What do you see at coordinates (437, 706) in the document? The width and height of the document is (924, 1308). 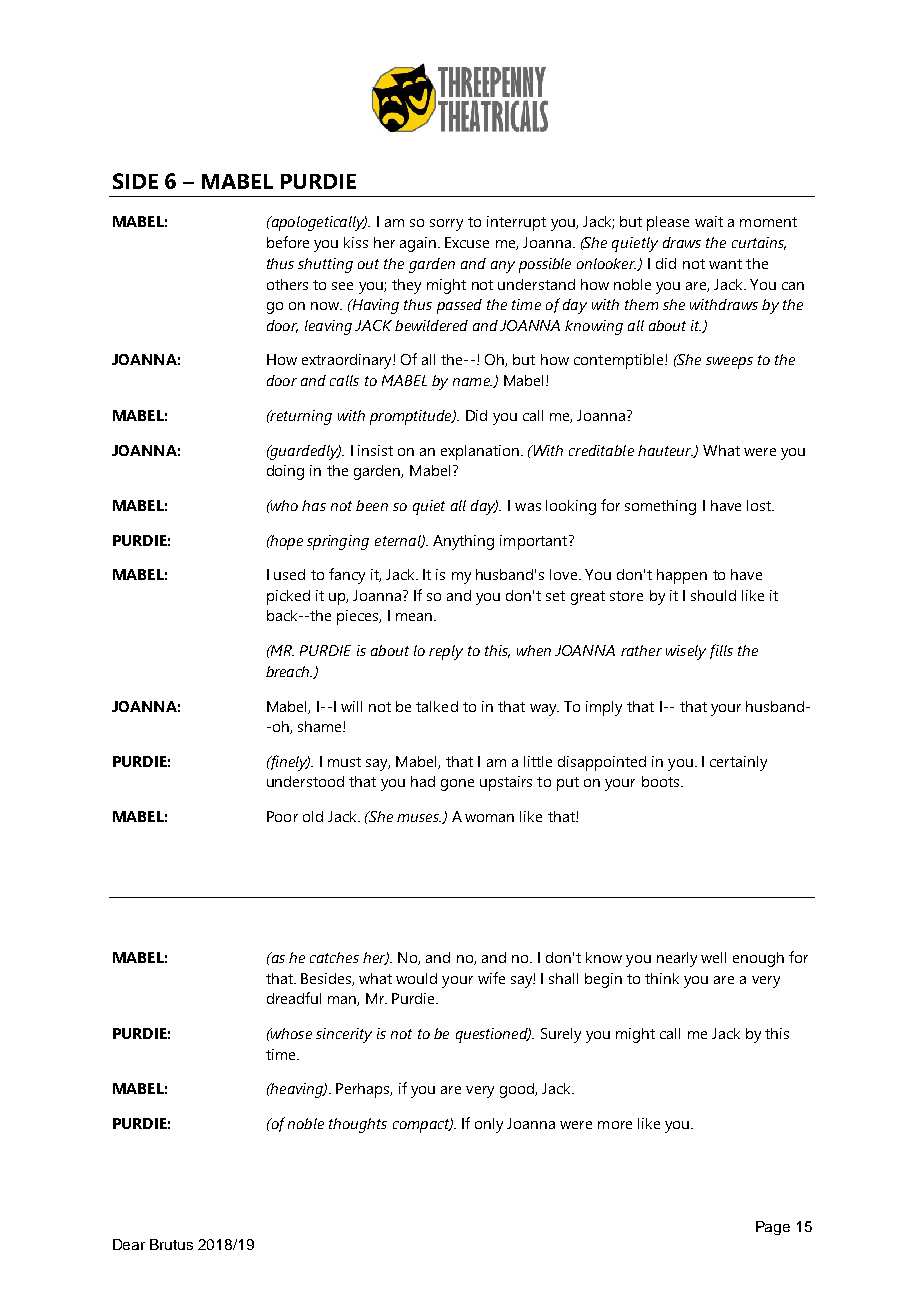 I see `talked` at bounding box center [437, 706].
